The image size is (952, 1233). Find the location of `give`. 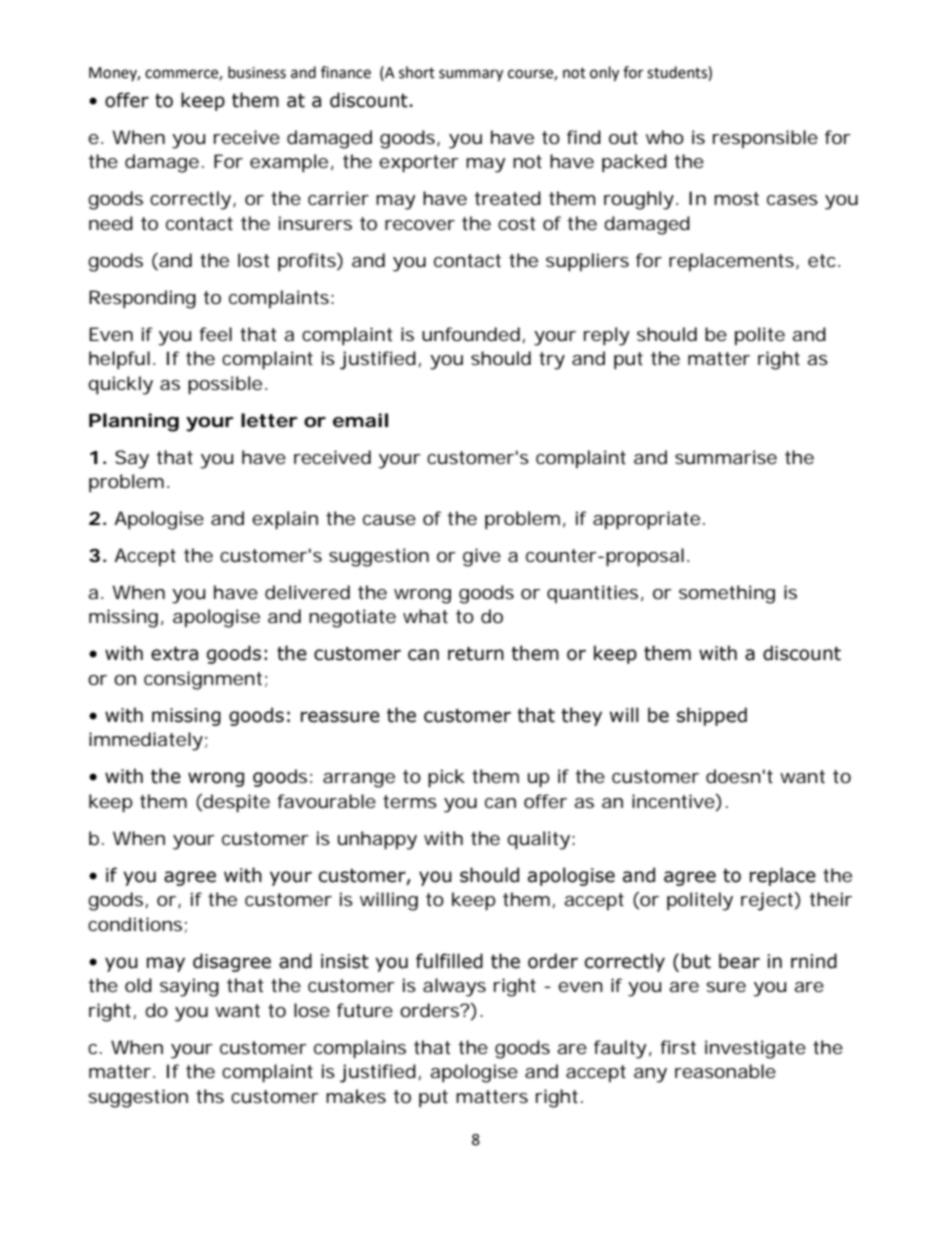

give is located at coordinates (482, 557).
